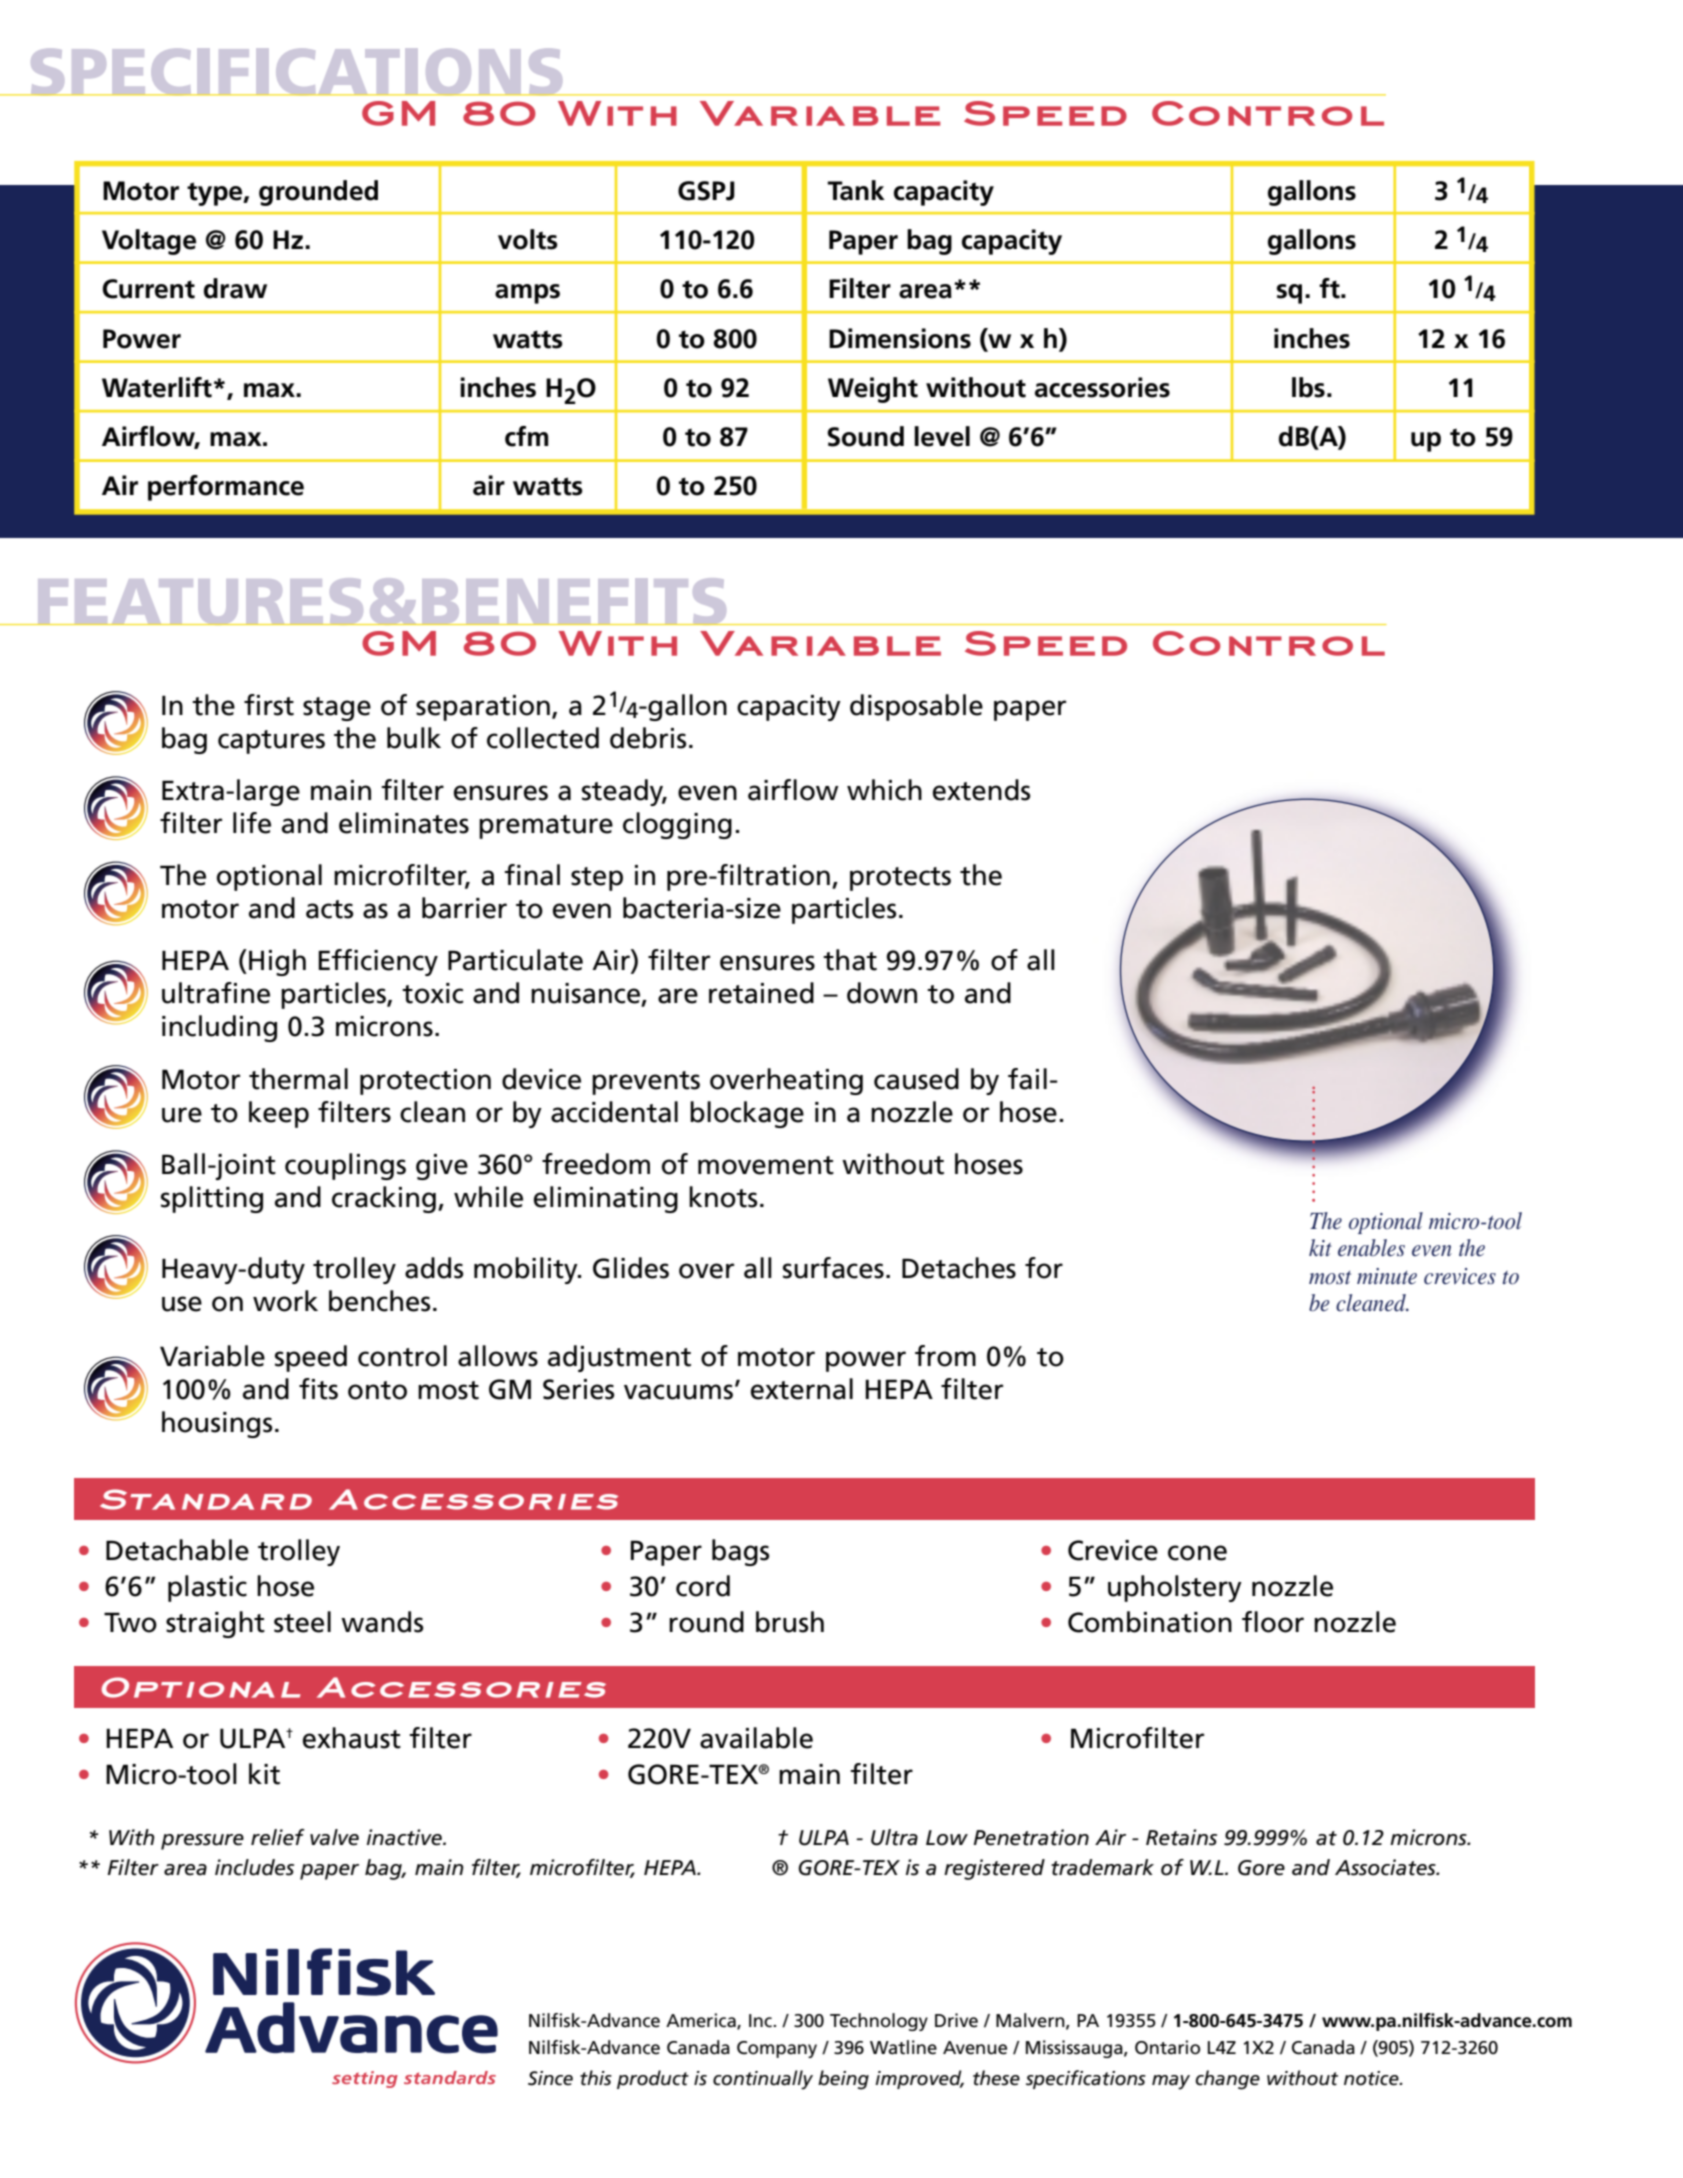 The image size is (1683, 2178). What do you see at coordinates (1308, 387) in the page?
I see `lbs` at bounding box center [1308, 387].
